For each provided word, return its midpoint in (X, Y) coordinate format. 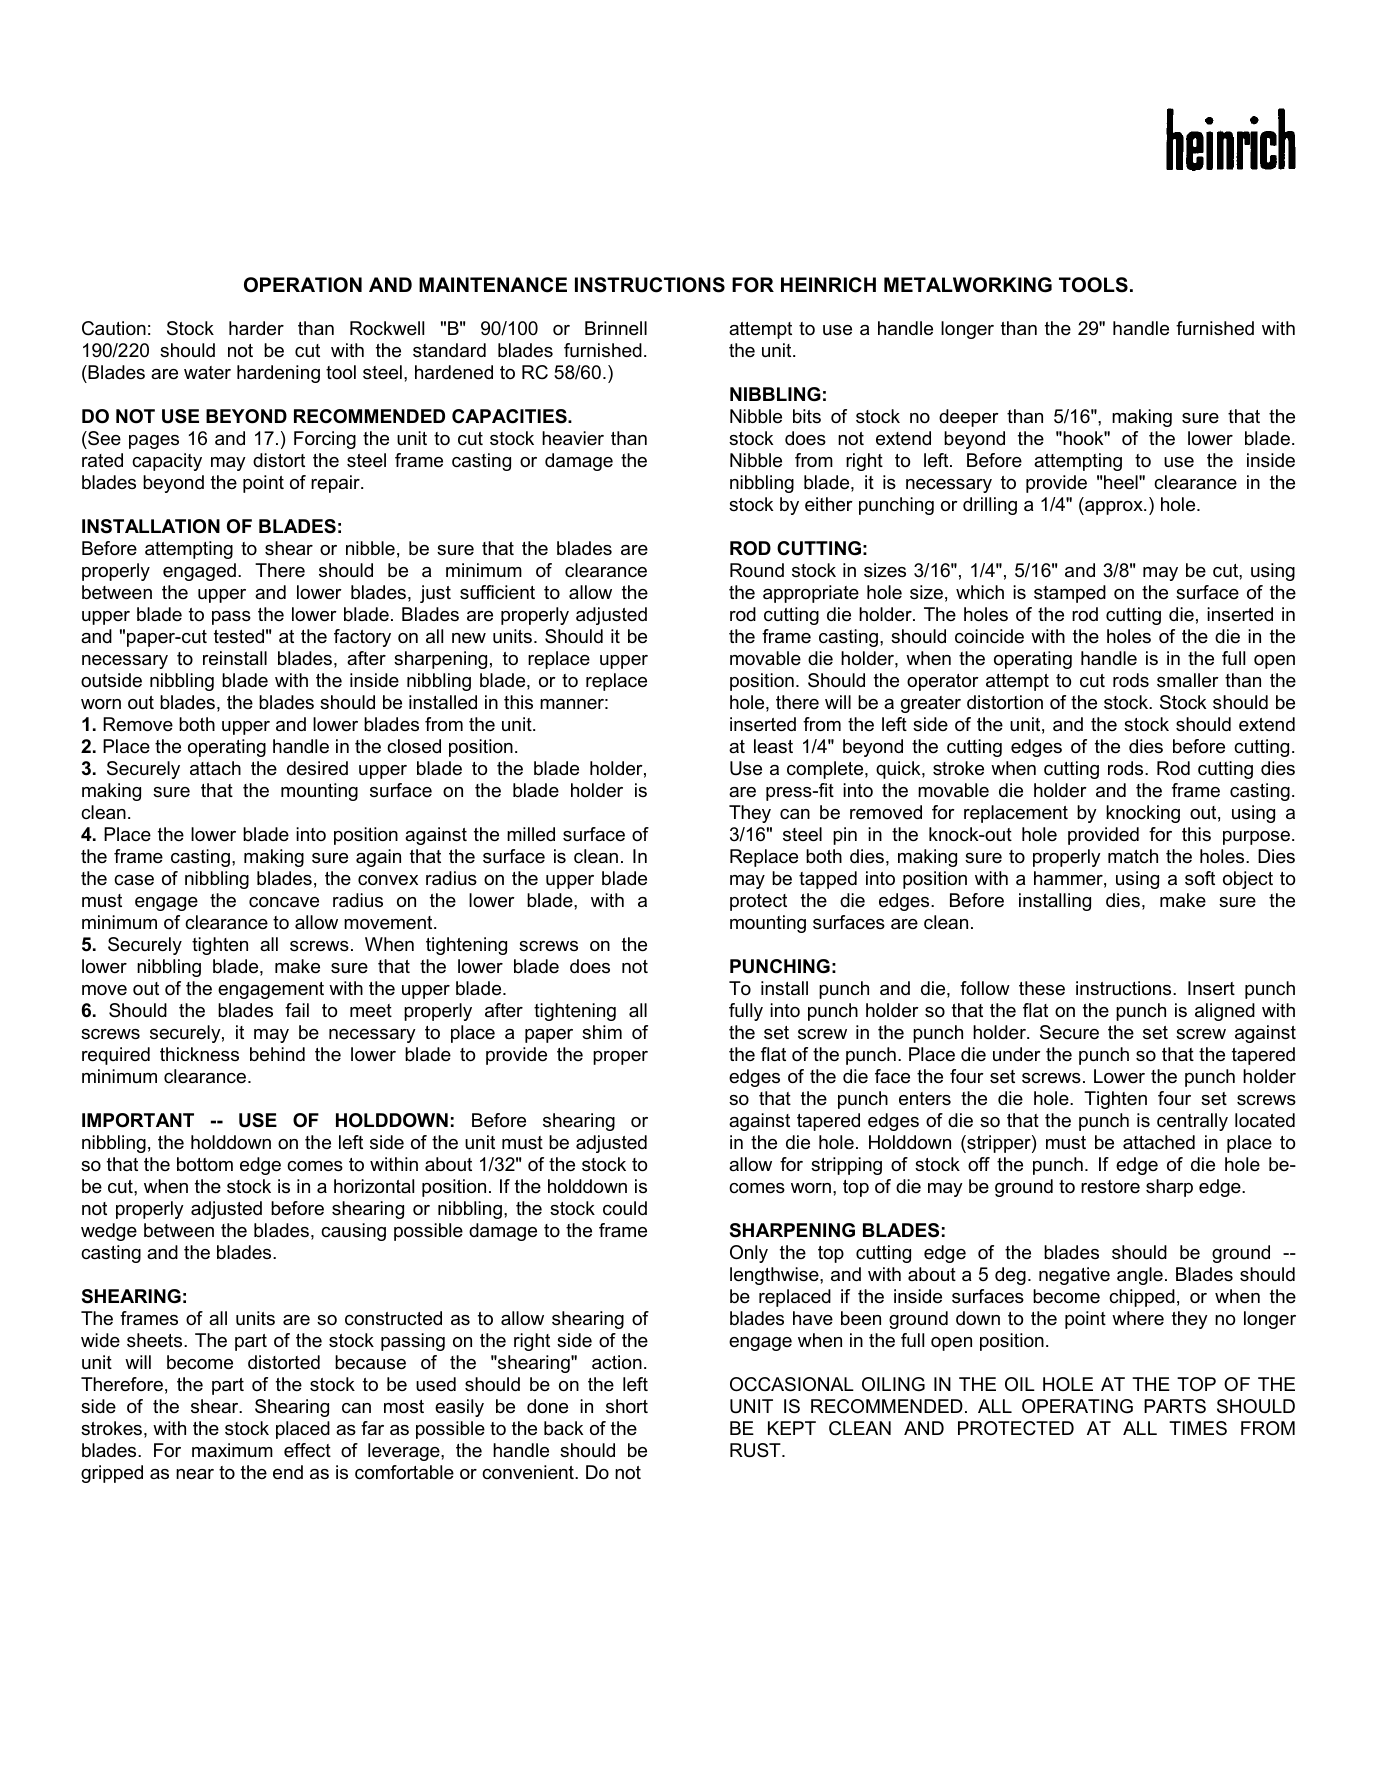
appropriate (811, 594)
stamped (1070, 594)
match (1133, 856)
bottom (205, 1164)
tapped (828, 880)
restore (1110, 1187)
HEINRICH (828, 285)
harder (256, 328)
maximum (232, 1450)
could (625, 1208)
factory (362, 638)
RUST (756, 1450)
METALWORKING (968, 285)
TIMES (1198, 1428)
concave (284, 902)
